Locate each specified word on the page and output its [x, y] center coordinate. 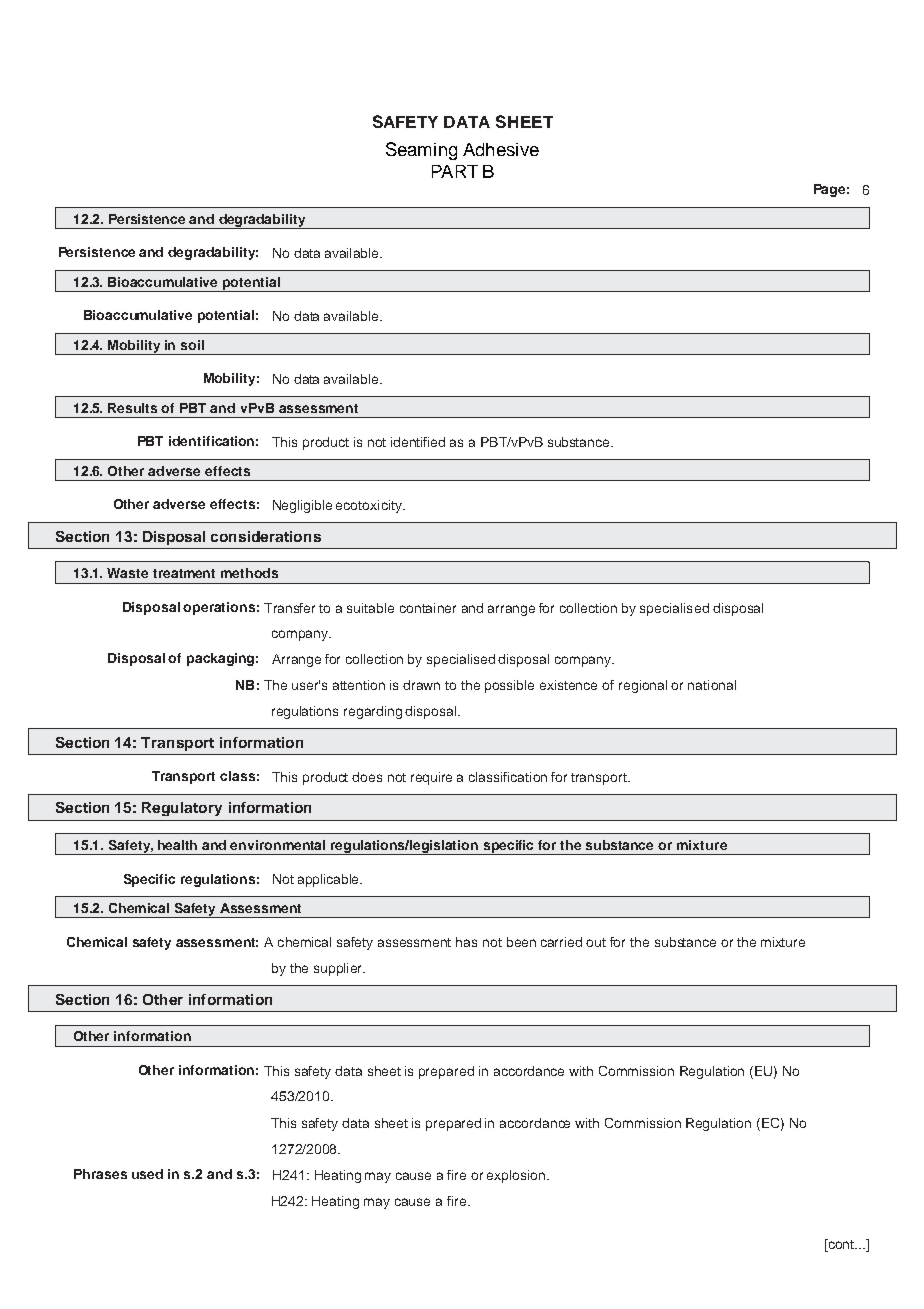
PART [455, 171]
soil [192, 345]
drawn [421, 685]
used [147, 1174]
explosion [517, 1176]
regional [643, 686]
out [596, 942]
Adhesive [501, 149]
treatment [184, 573]
